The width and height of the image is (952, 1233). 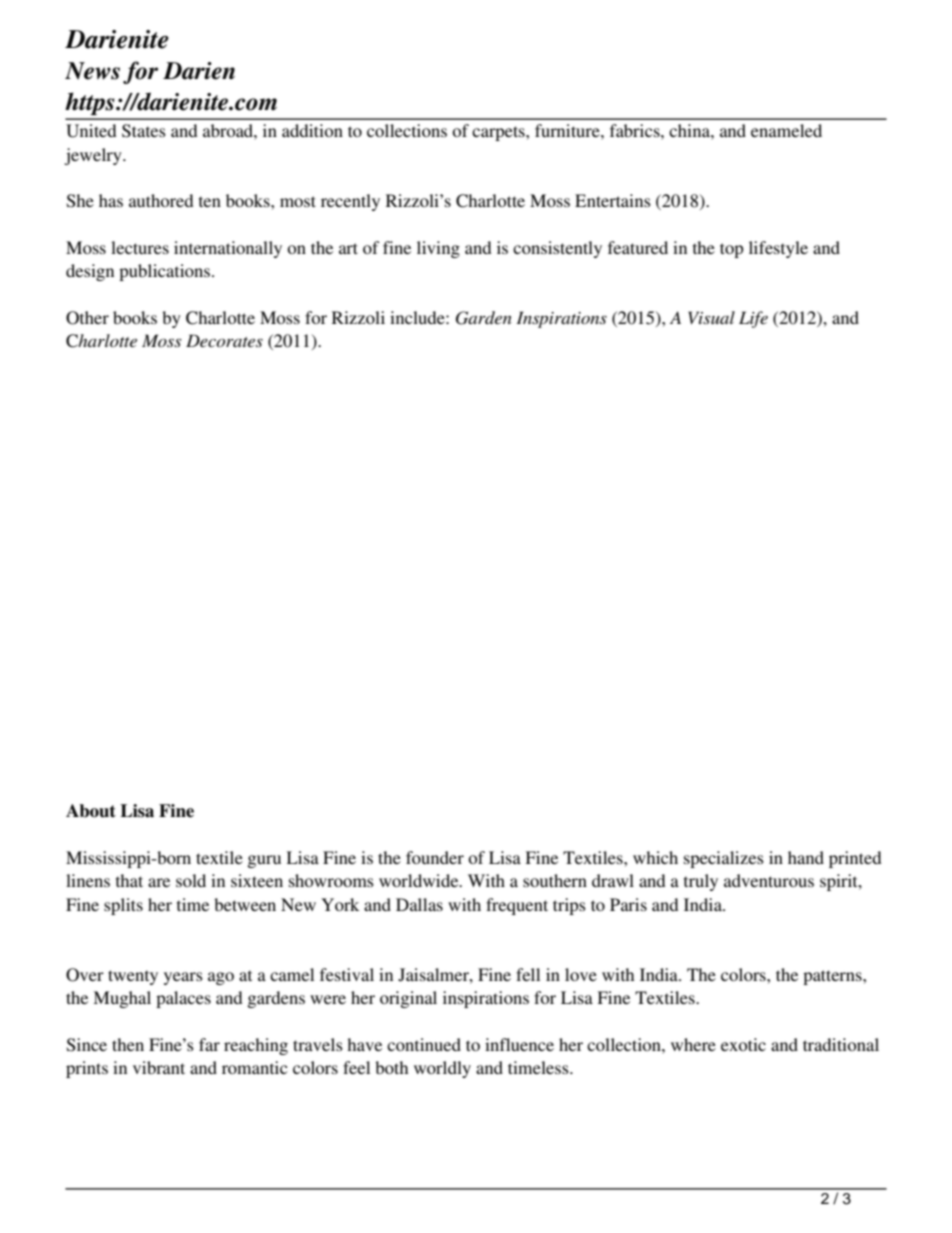 I want to click on continued, so click(x=424, y=1044).
